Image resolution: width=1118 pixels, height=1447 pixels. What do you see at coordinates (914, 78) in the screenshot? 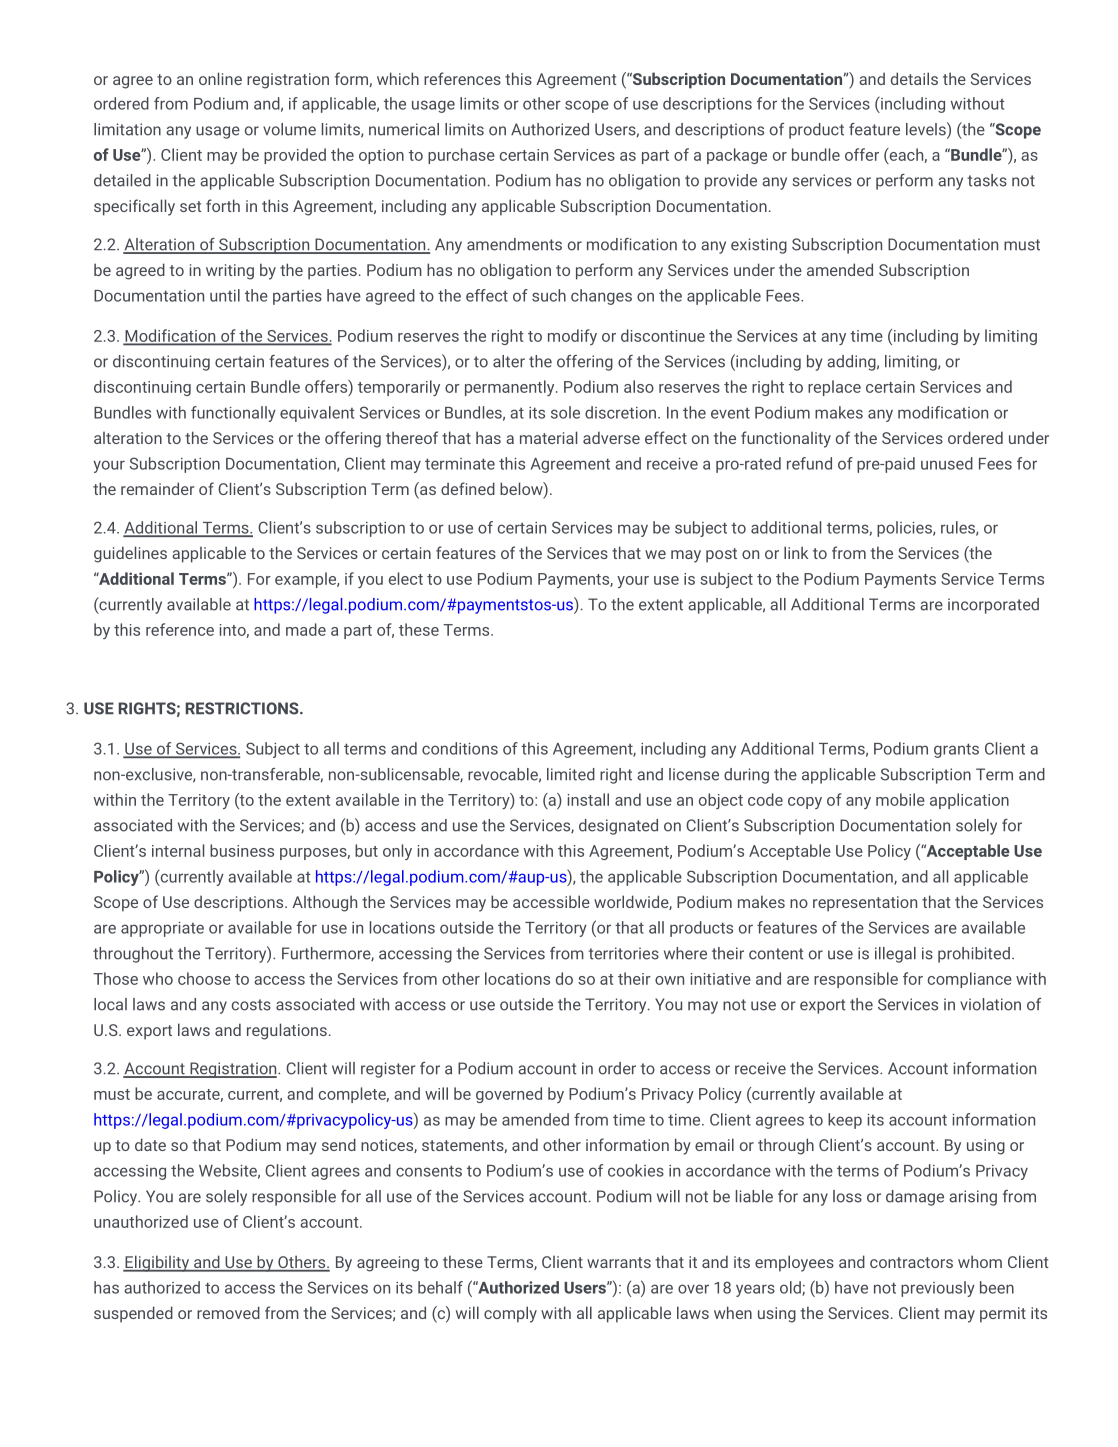
I see `details` at bounding box center [914, 78].
